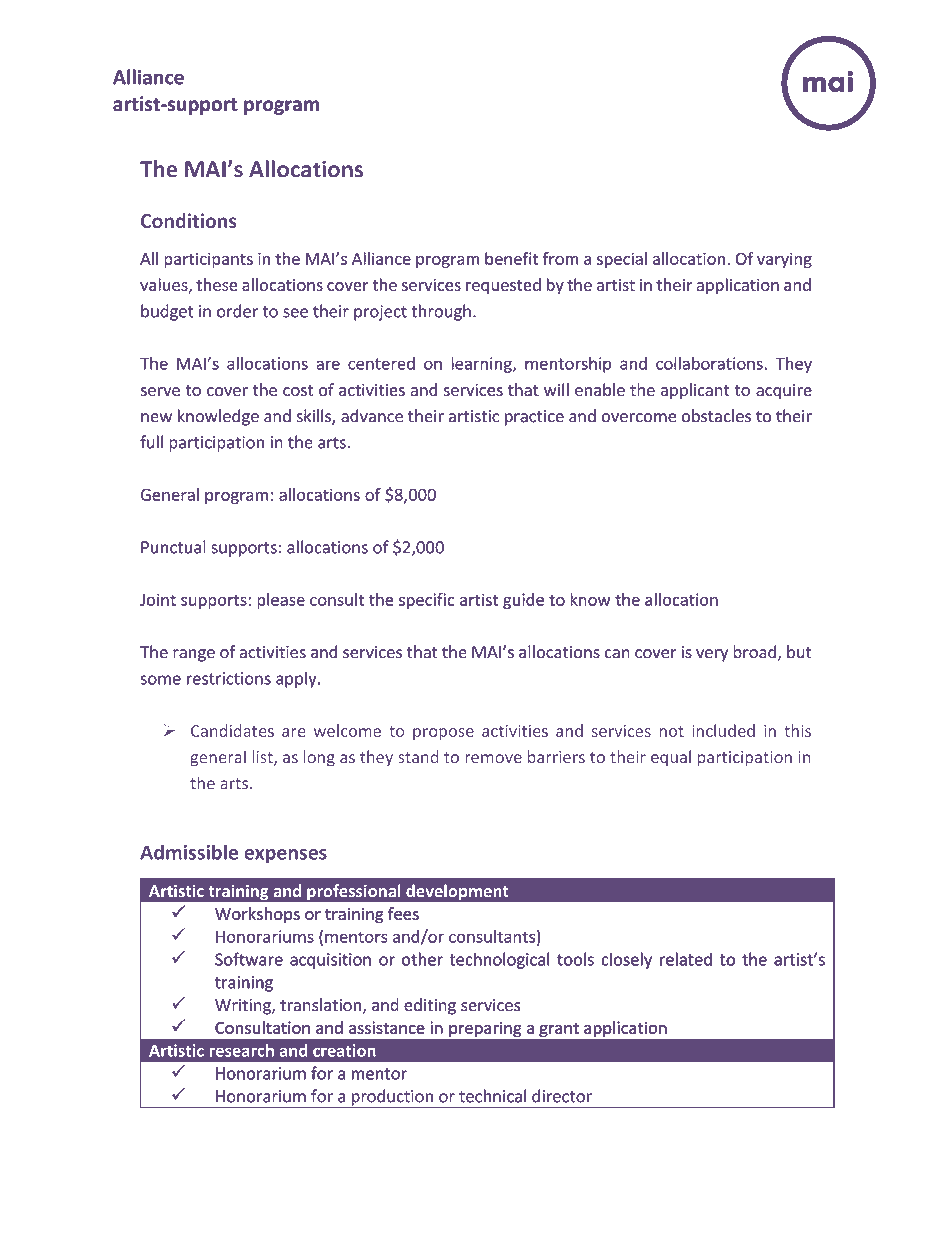 This screenshot has width=952, height=1233. Describe the element at coordinates (241, 1050) in the screenshot. I see `research` at that location.
